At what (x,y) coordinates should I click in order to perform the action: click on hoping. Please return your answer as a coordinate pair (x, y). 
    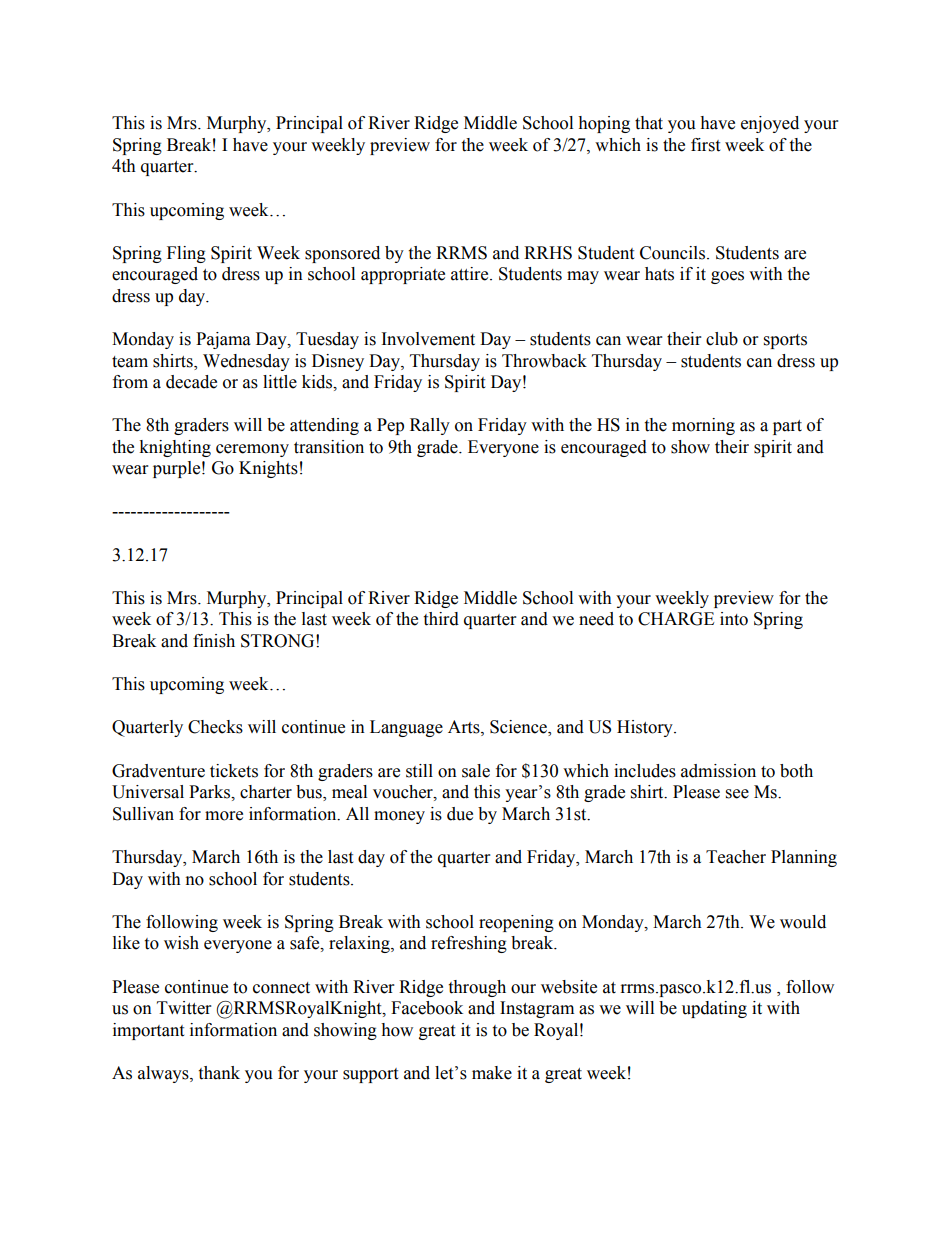
    Looking at the image, I should click on (604, 124).
